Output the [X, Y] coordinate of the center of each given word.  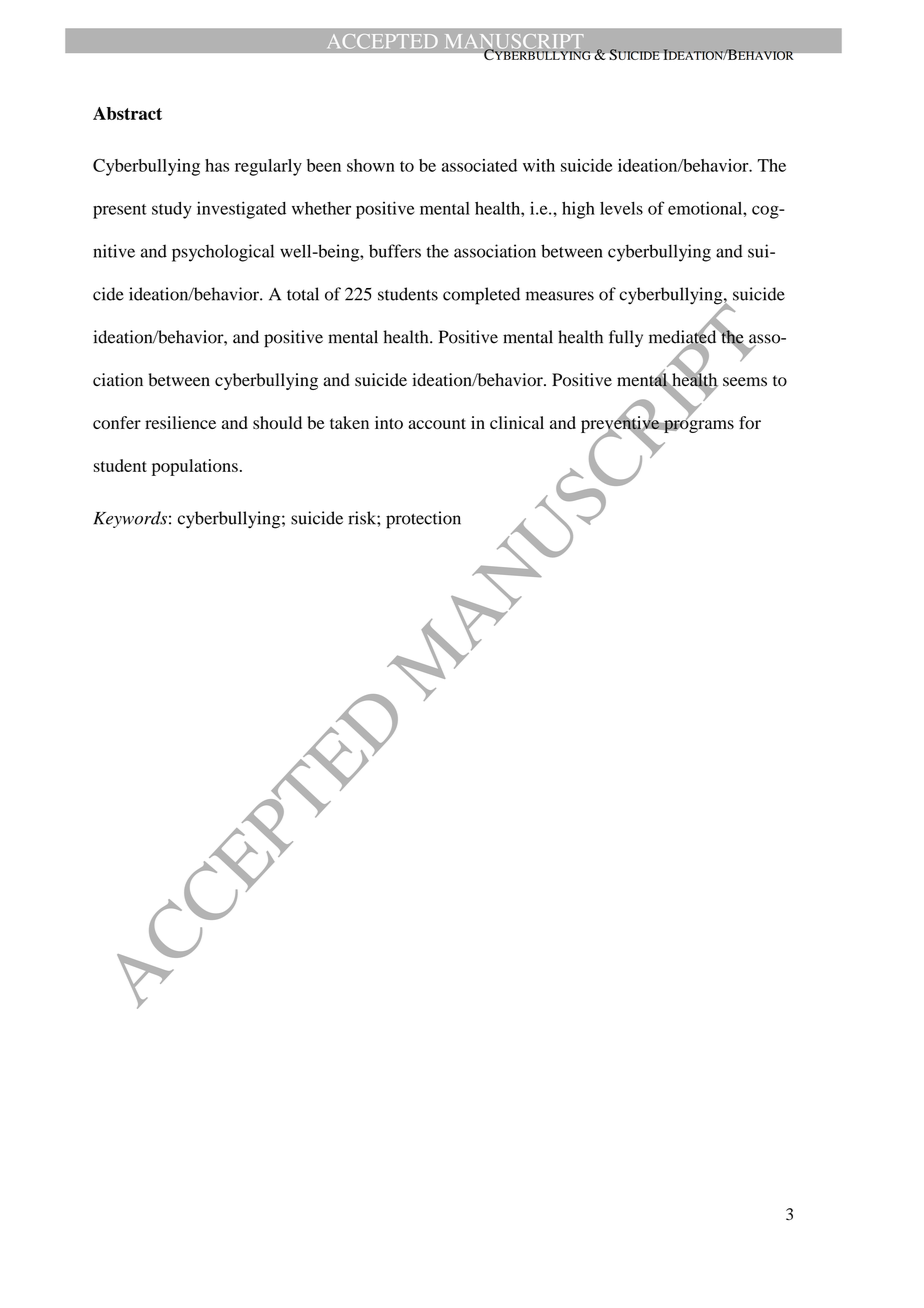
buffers [395, 251]
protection [423, 520]
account [437, 423]
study [172, 210]
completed [481, 296]
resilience [180, 422]
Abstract [127, 113]
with [539, 165]
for [750, 422]
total [303, 294]
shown [371, 165]
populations [195, 467]
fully [626, 338]
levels [621, 208]
